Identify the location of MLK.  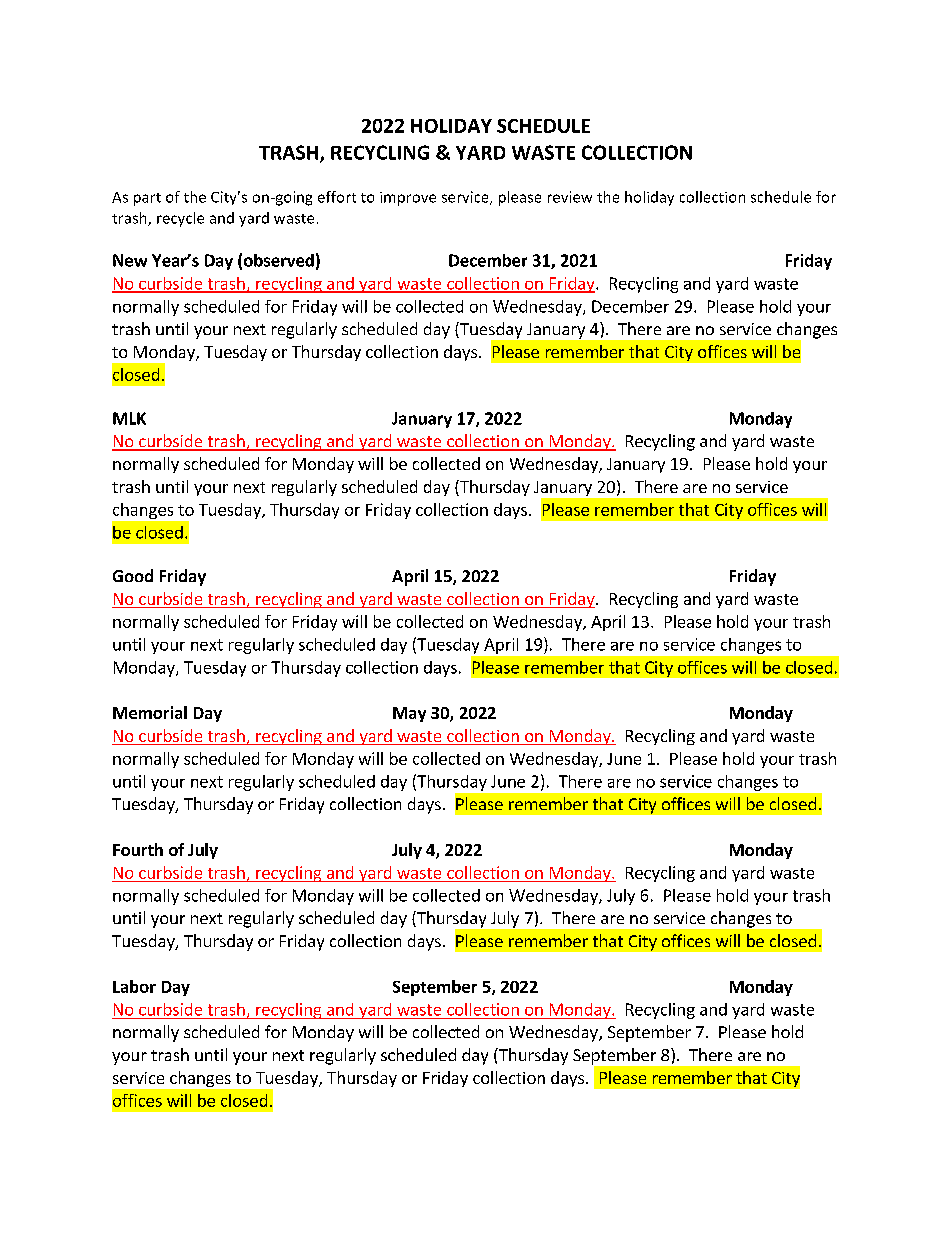
(129, 418).
